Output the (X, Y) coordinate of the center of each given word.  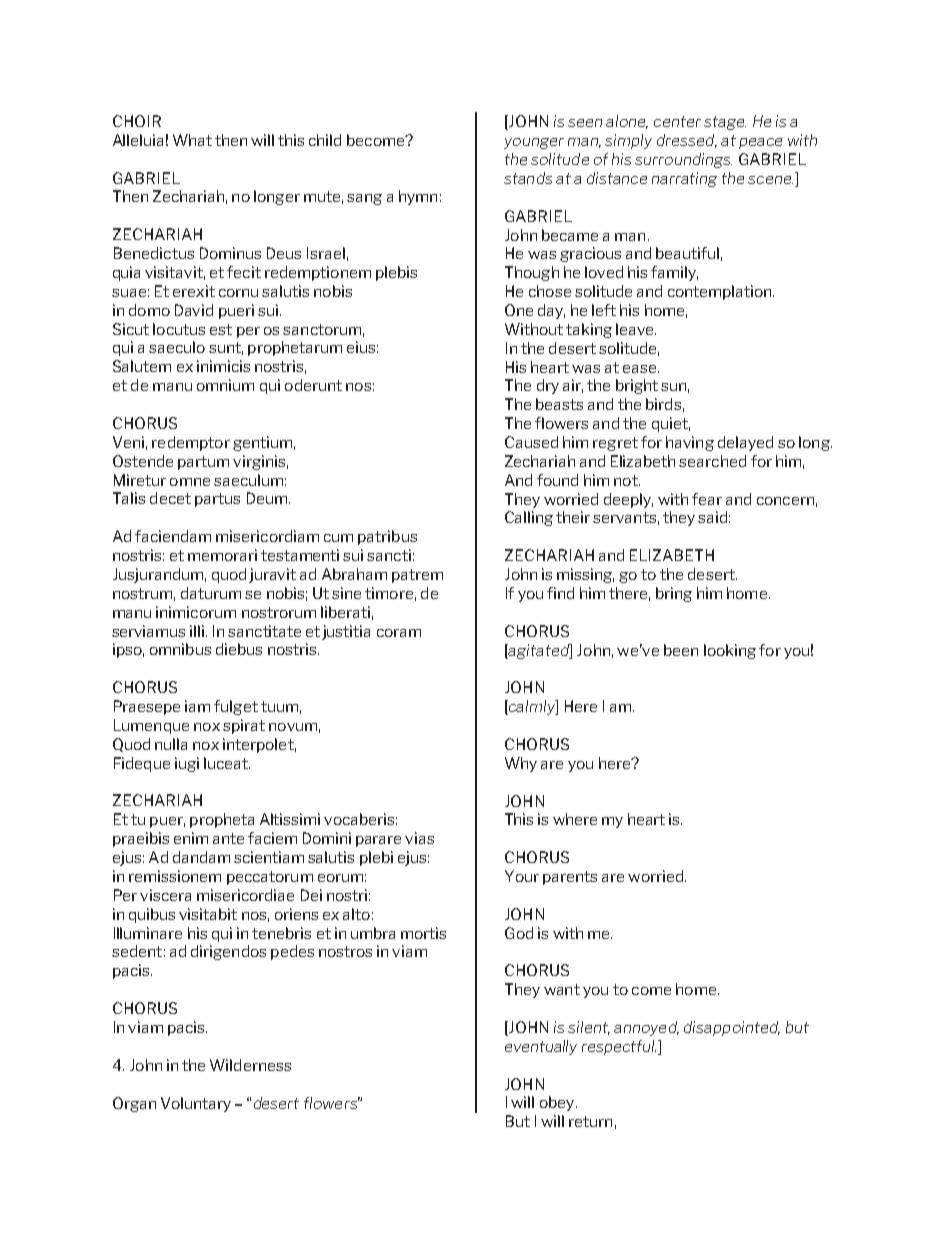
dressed (687, 141)
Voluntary (196, 1104)
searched (712, 461)
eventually (541, 1047)
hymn (418, 197)
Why (521, 764)
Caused (531, 442)
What (192, 140)
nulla (171, 744)
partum (203, 463)
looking (730, 651)
